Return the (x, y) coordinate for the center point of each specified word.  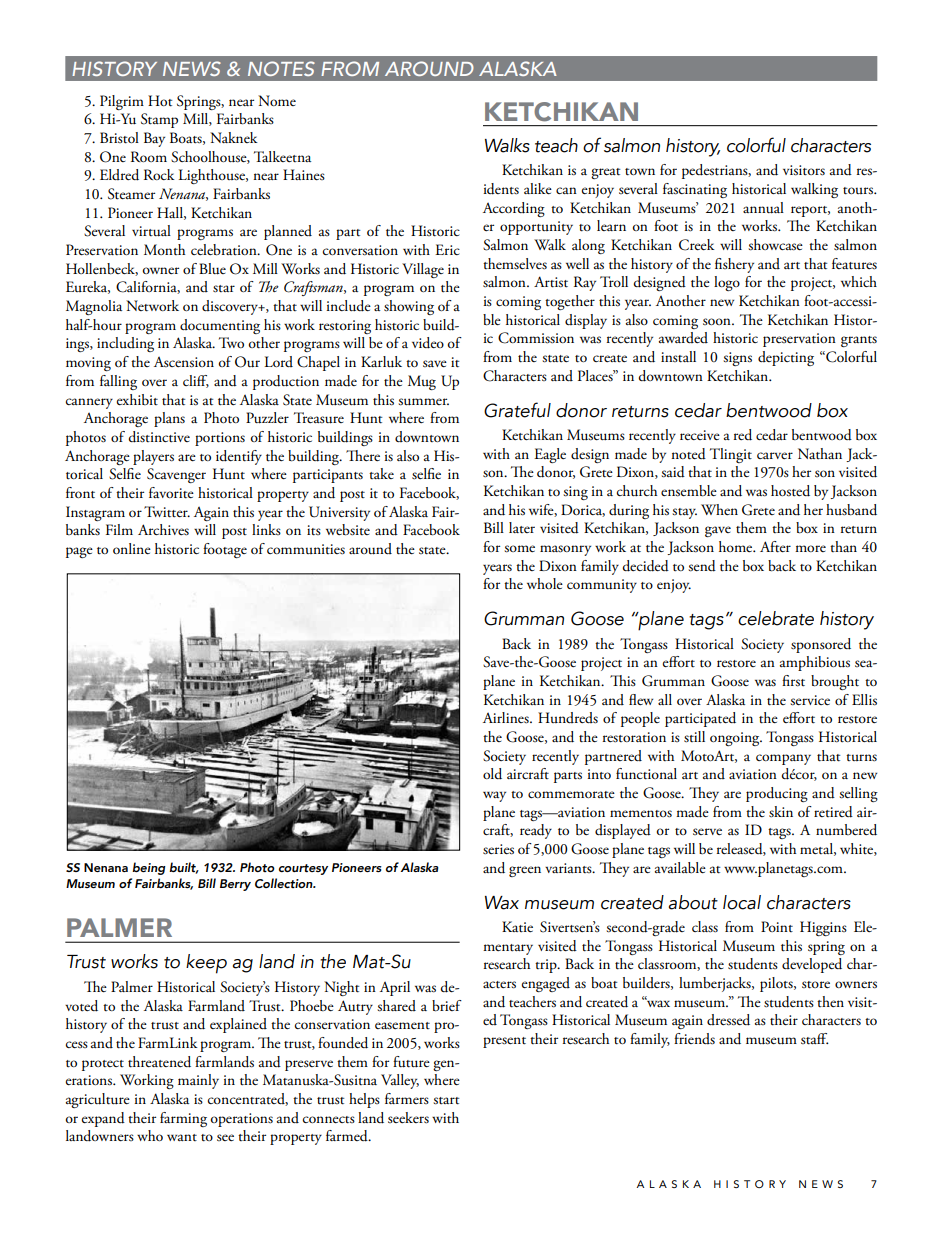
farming (183, 1119)
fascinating (695, 190)
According (514, 209)
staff (815, 1039)
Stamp (159, 120)
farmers (407, 1098)
